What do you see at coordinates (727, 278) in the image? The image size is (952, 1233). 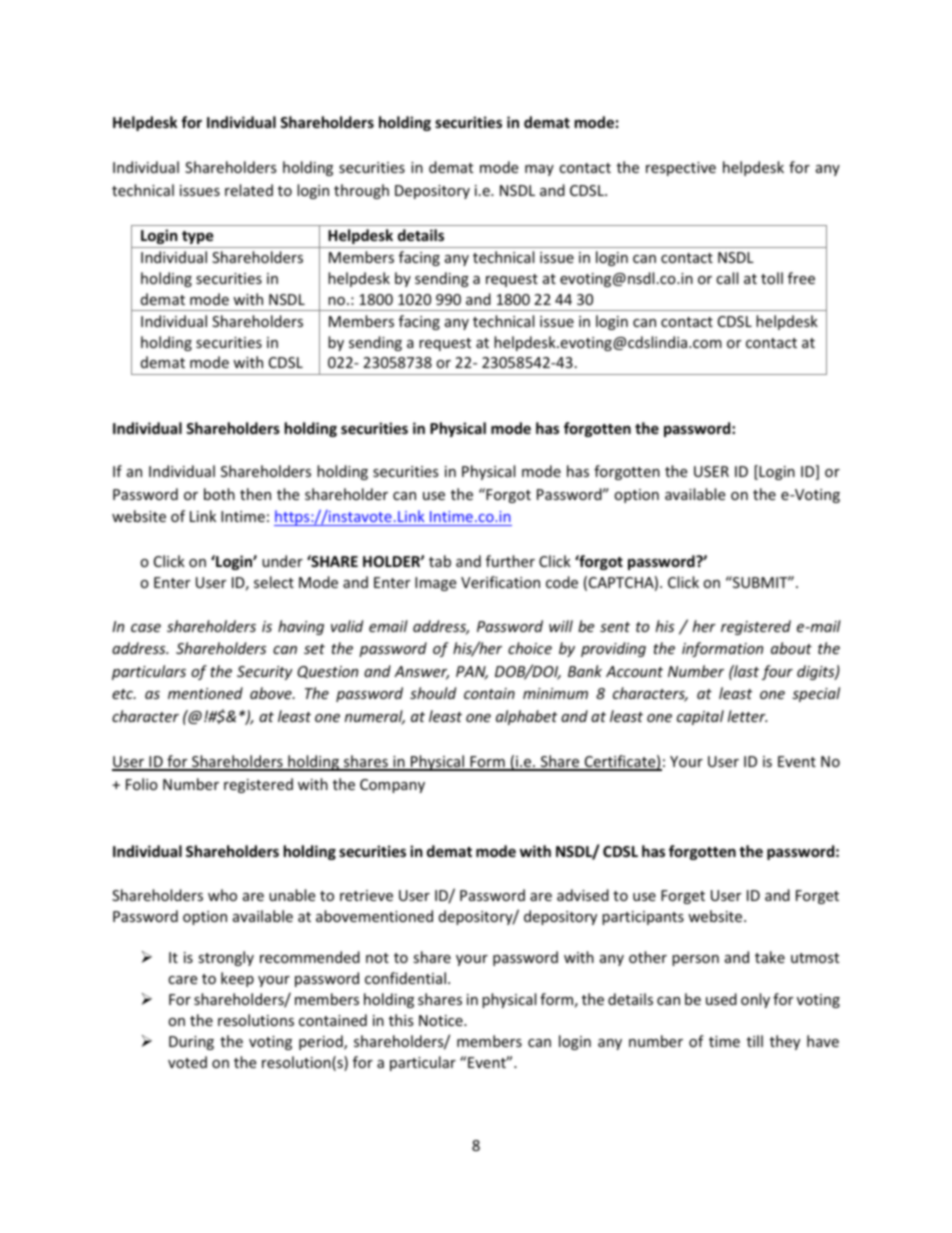 I see `call` at bounding box center [727, 278].
